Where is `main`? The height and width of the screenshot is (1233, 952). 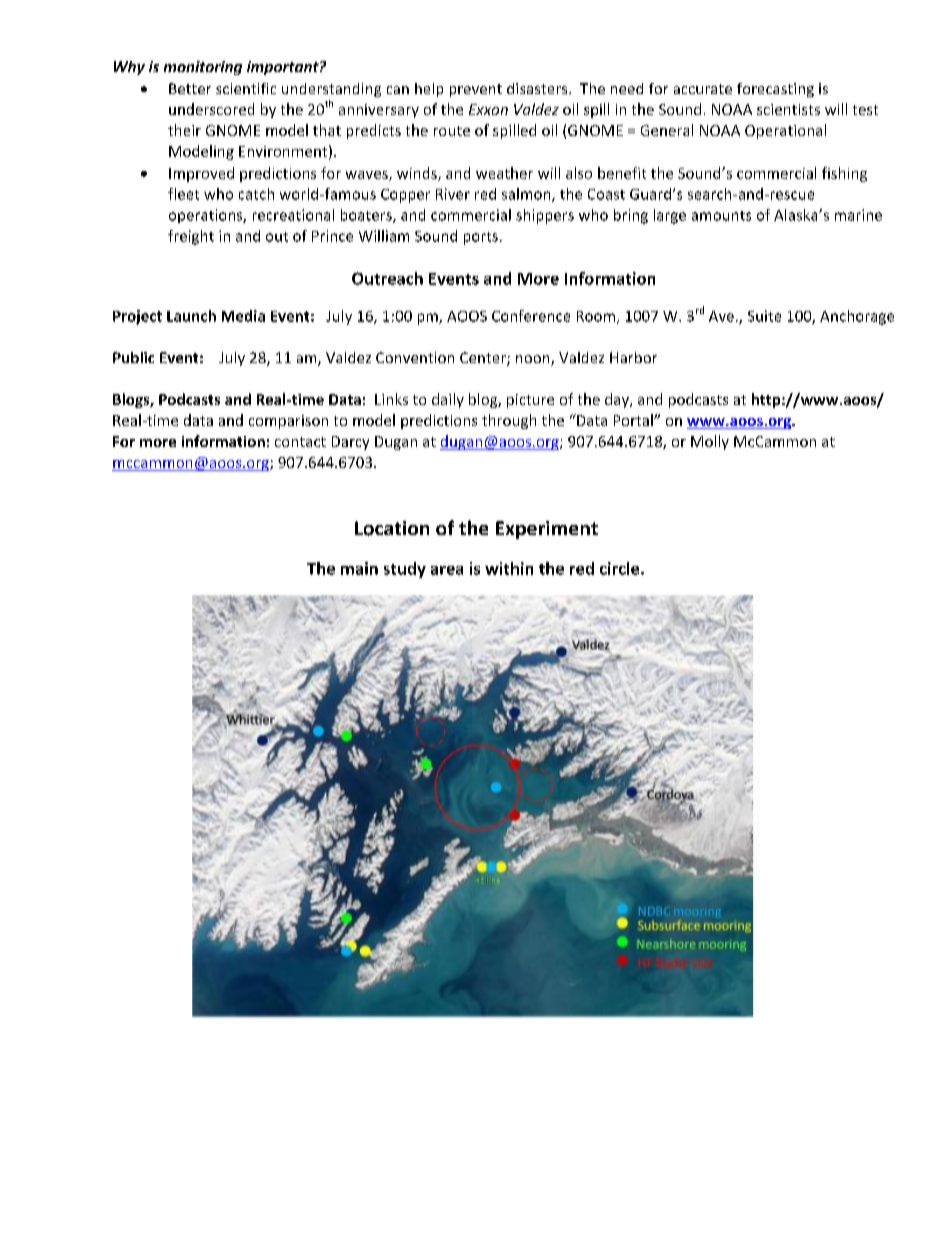 main is located at coordinates (359, 568).
